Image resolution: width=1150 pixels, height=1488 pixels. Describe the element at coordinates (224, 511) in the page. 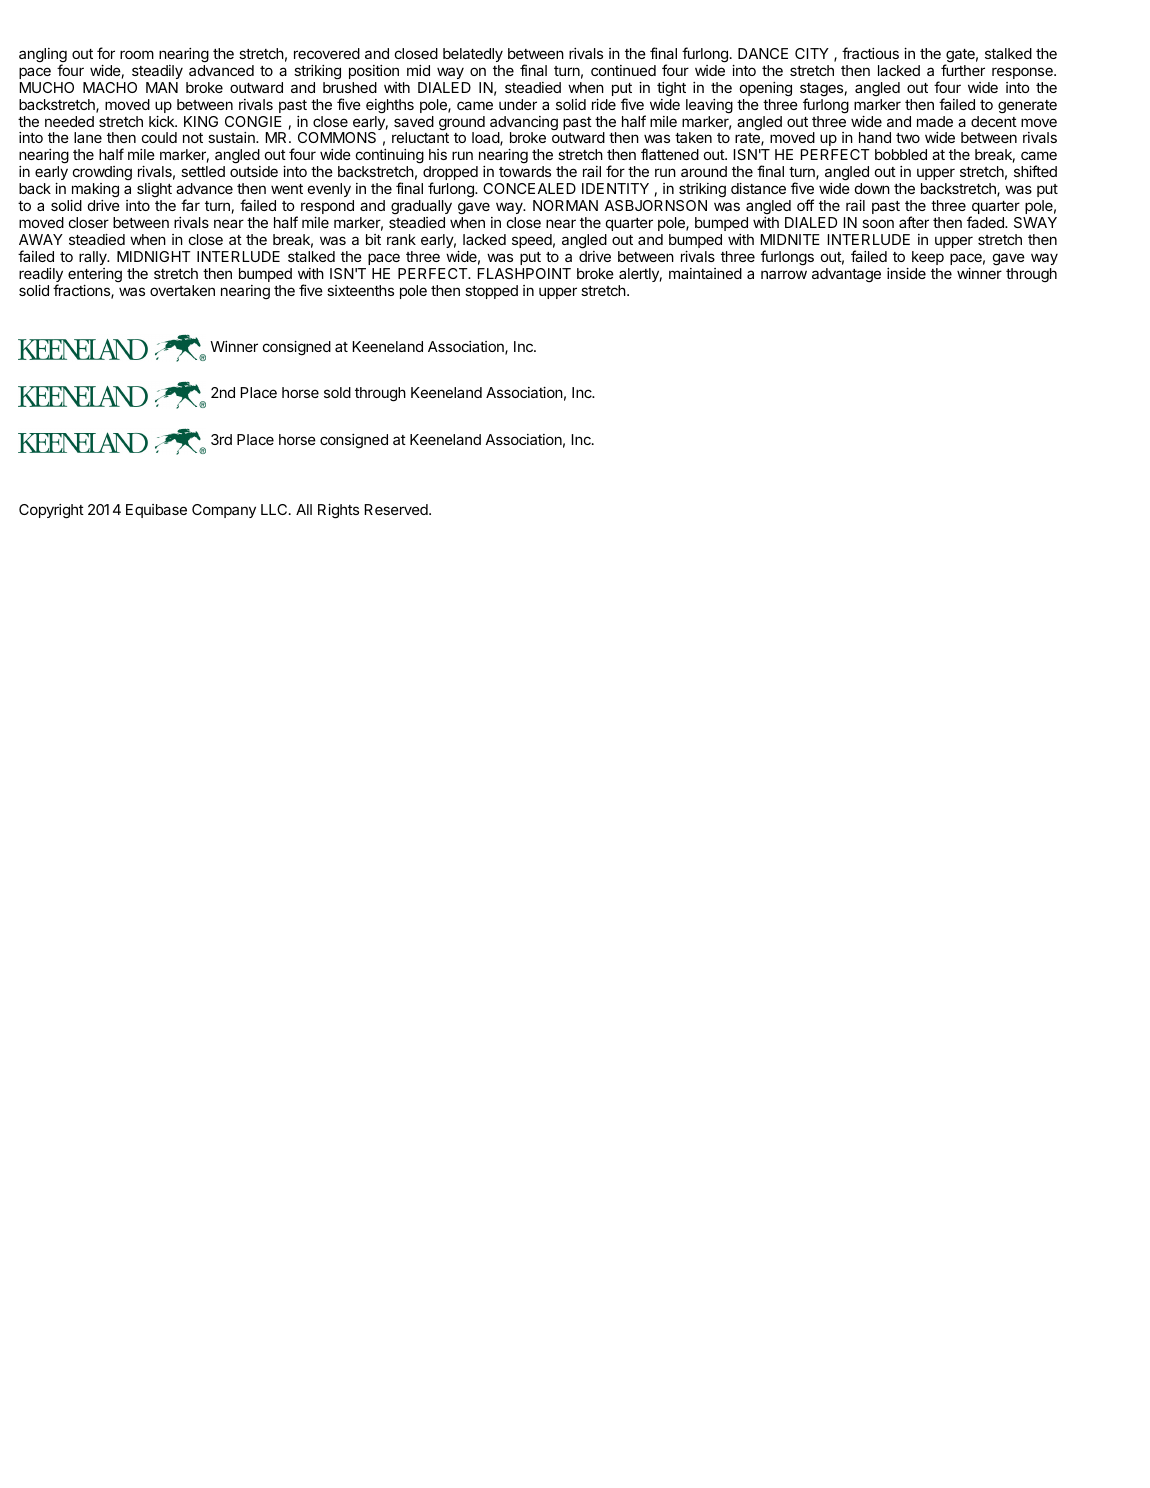

I see `Company` at that location.
